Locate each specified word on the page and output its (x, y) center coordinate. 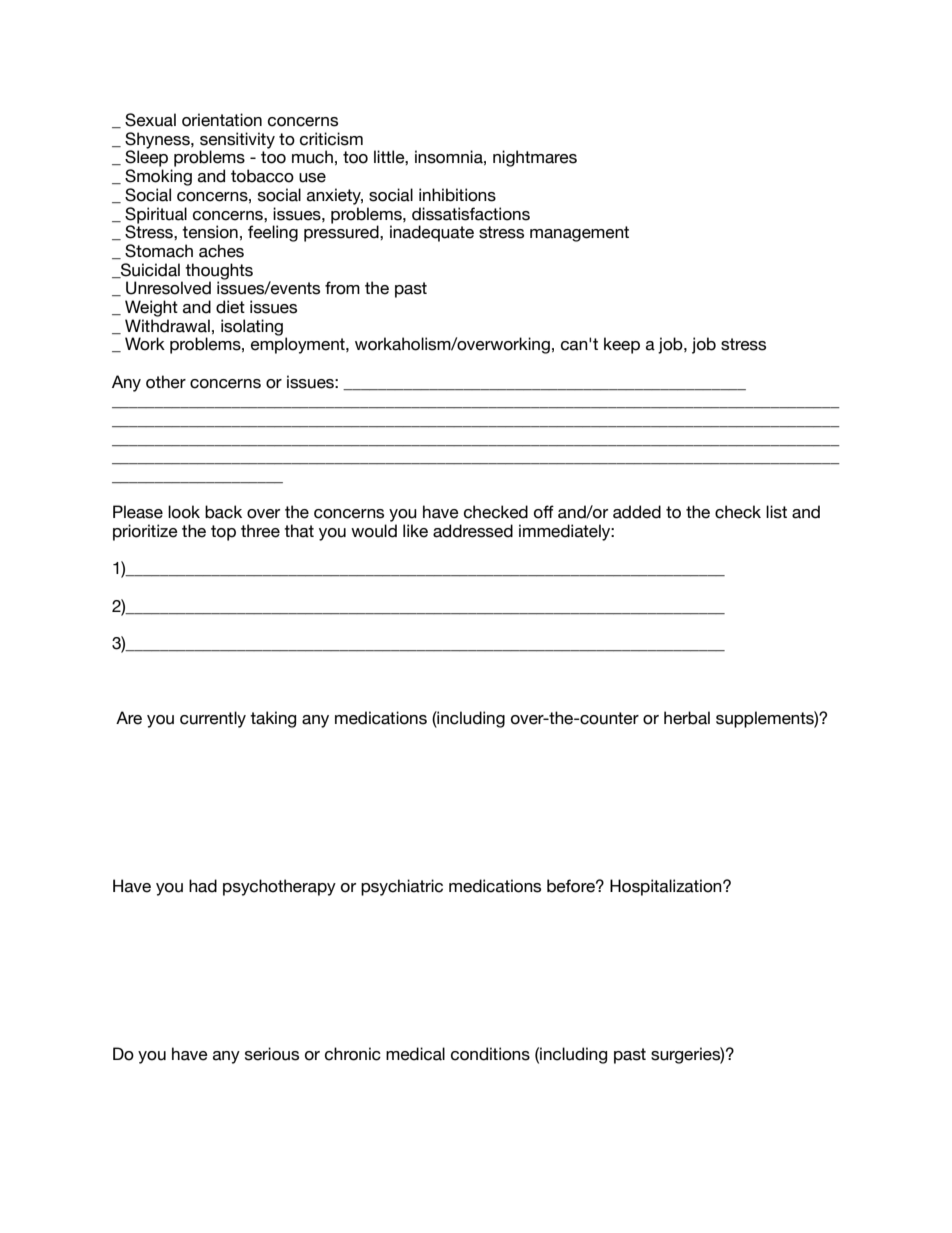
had (203, 886)
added (637, 512)
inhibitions (457, 195)
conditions (490, 1054)
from (342, 288)
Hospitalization (667, 887)
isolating (252, 327)
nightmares (535, 158)
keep (622, 345)
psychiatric (402, 887)
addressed (473, 531)
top (223, 533)
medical (415, 1054)
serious (272, 1054)
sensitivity (237, 141)
